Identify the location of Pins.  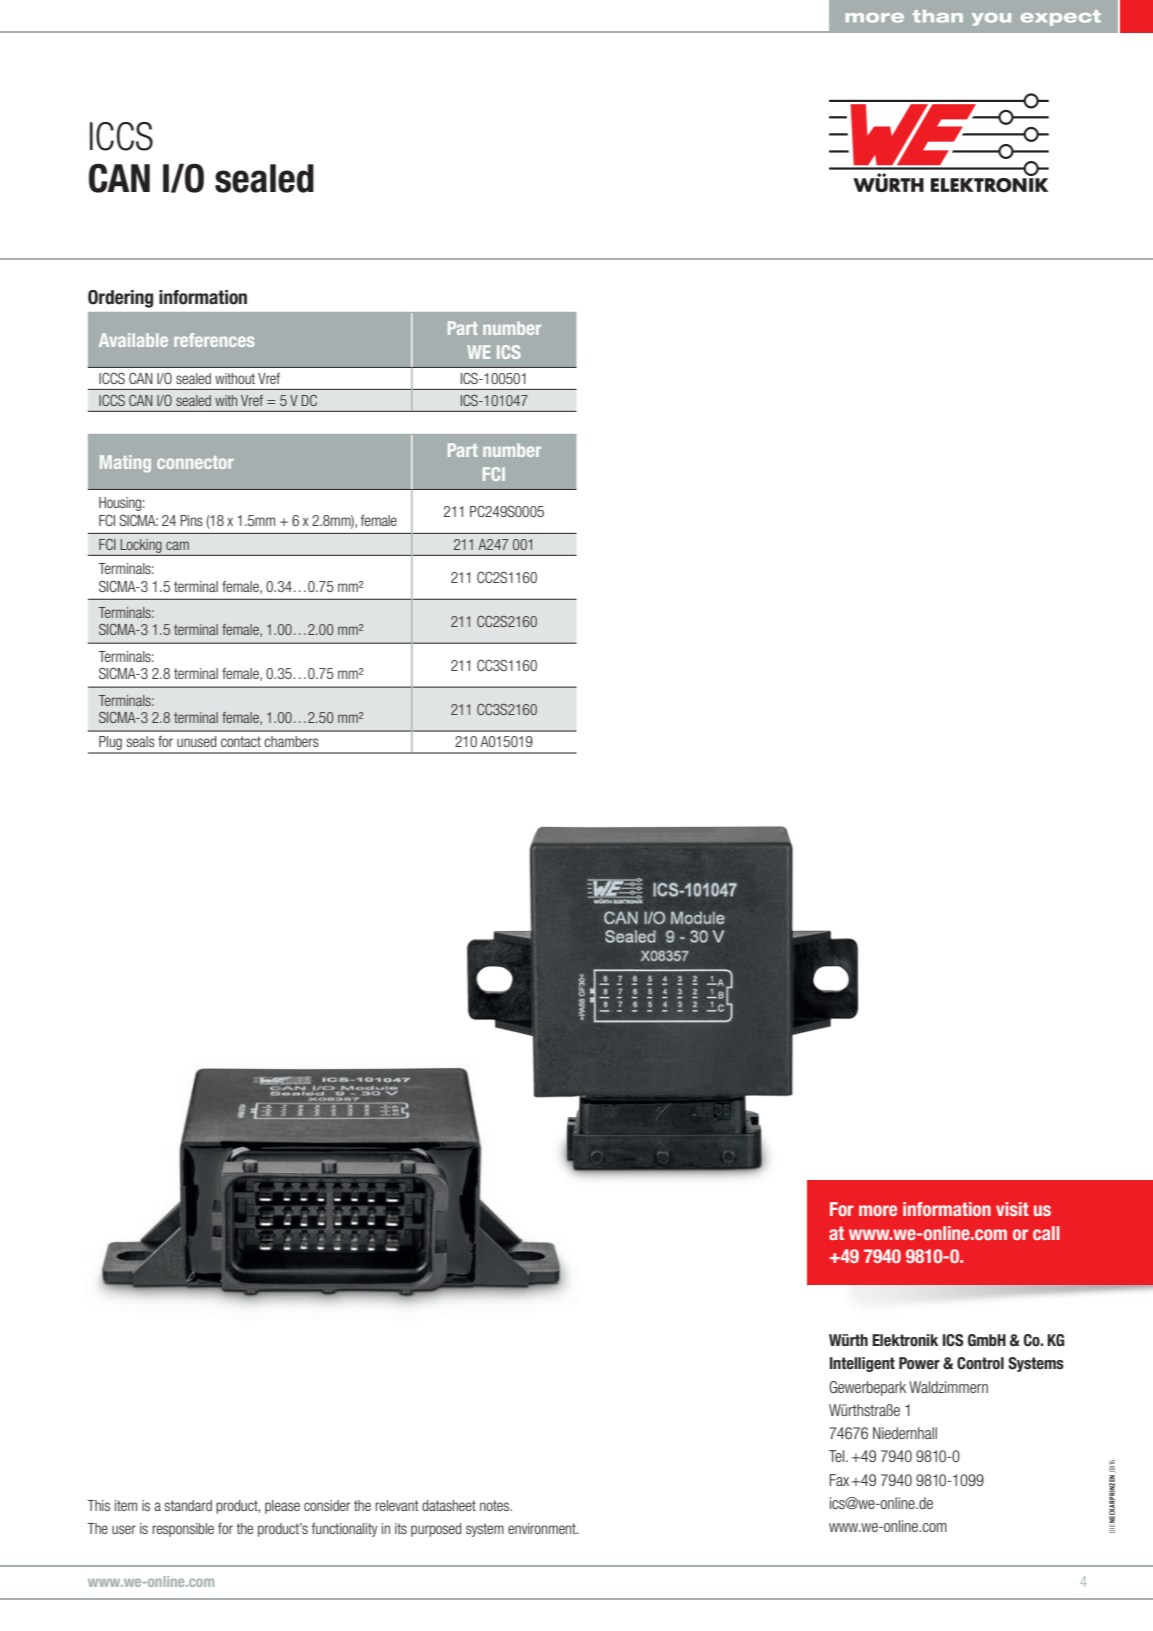
(191, 520).
